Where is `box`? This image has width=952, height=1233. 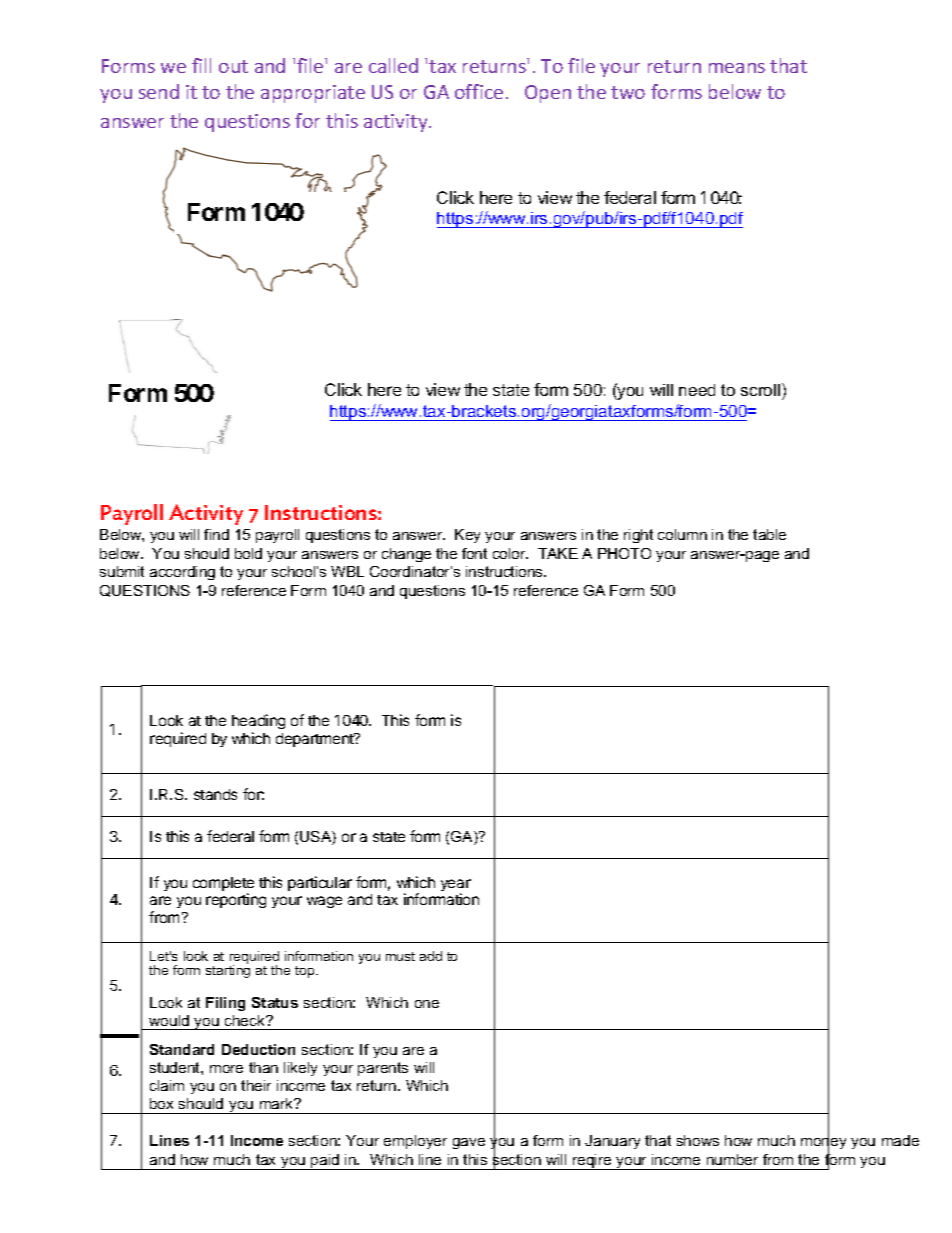
box is located at coordinates (161, 1103).
